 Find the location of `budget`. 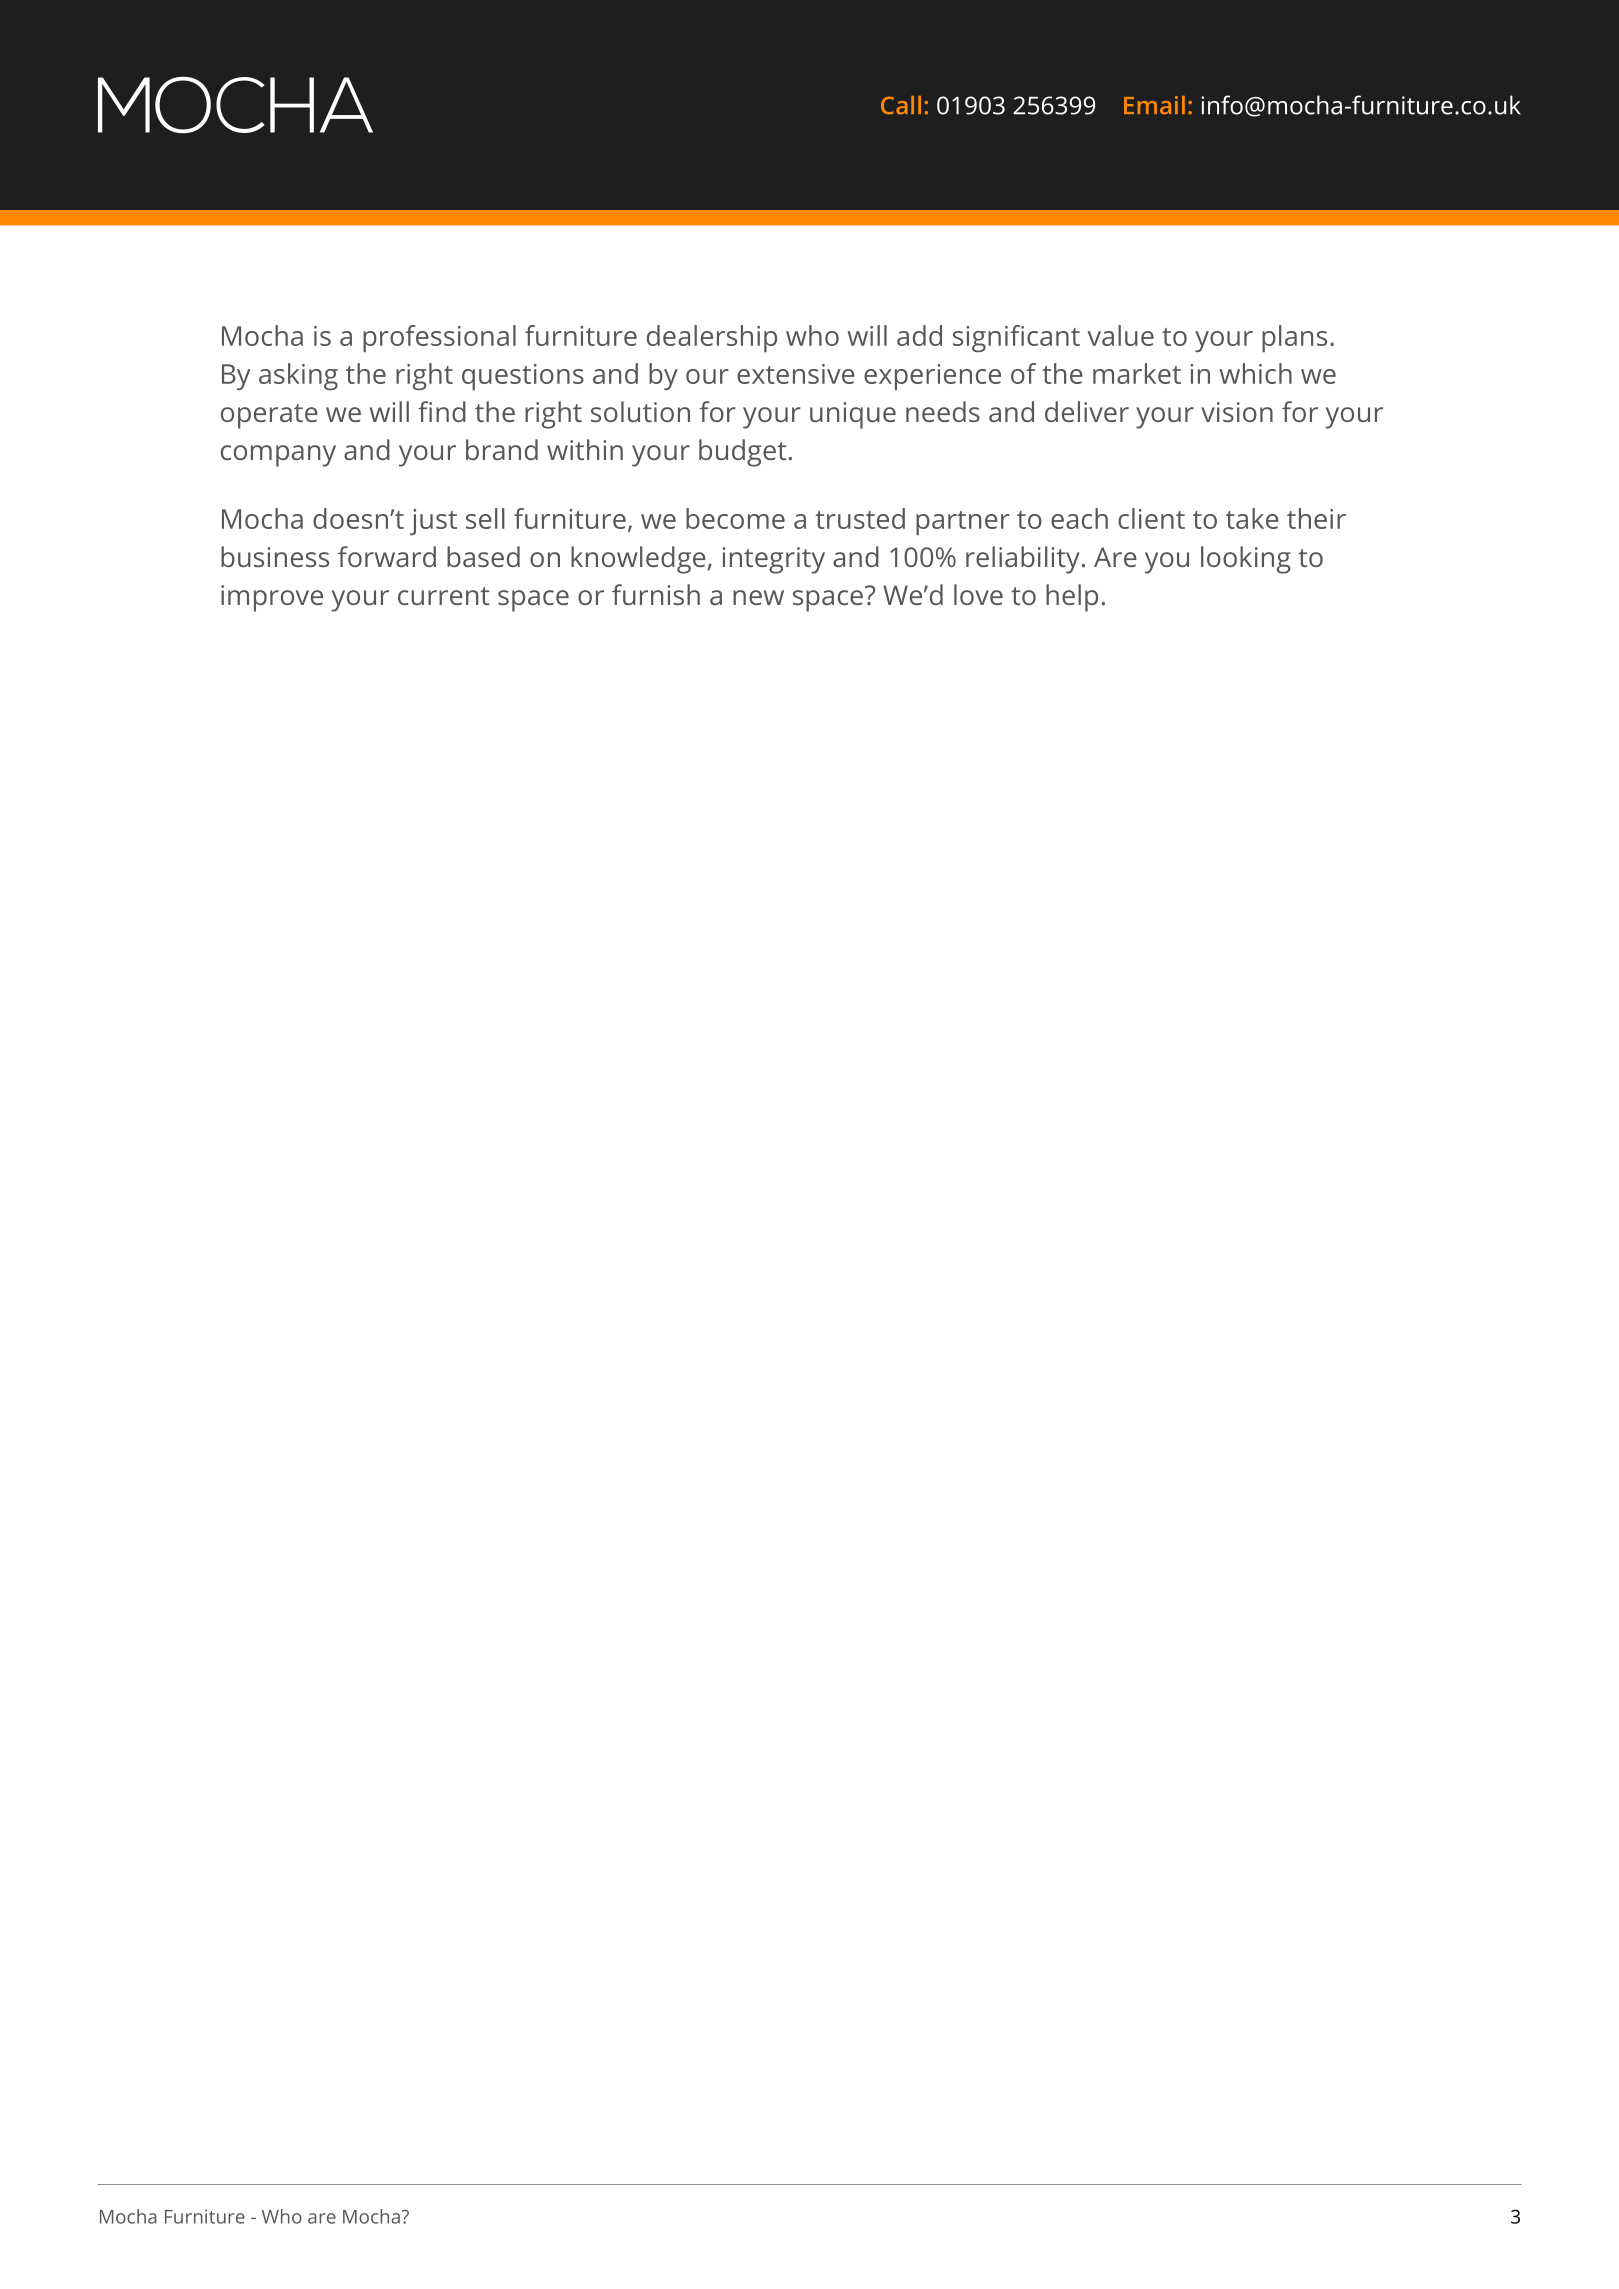

budget is located at coordinates (742, 453).
